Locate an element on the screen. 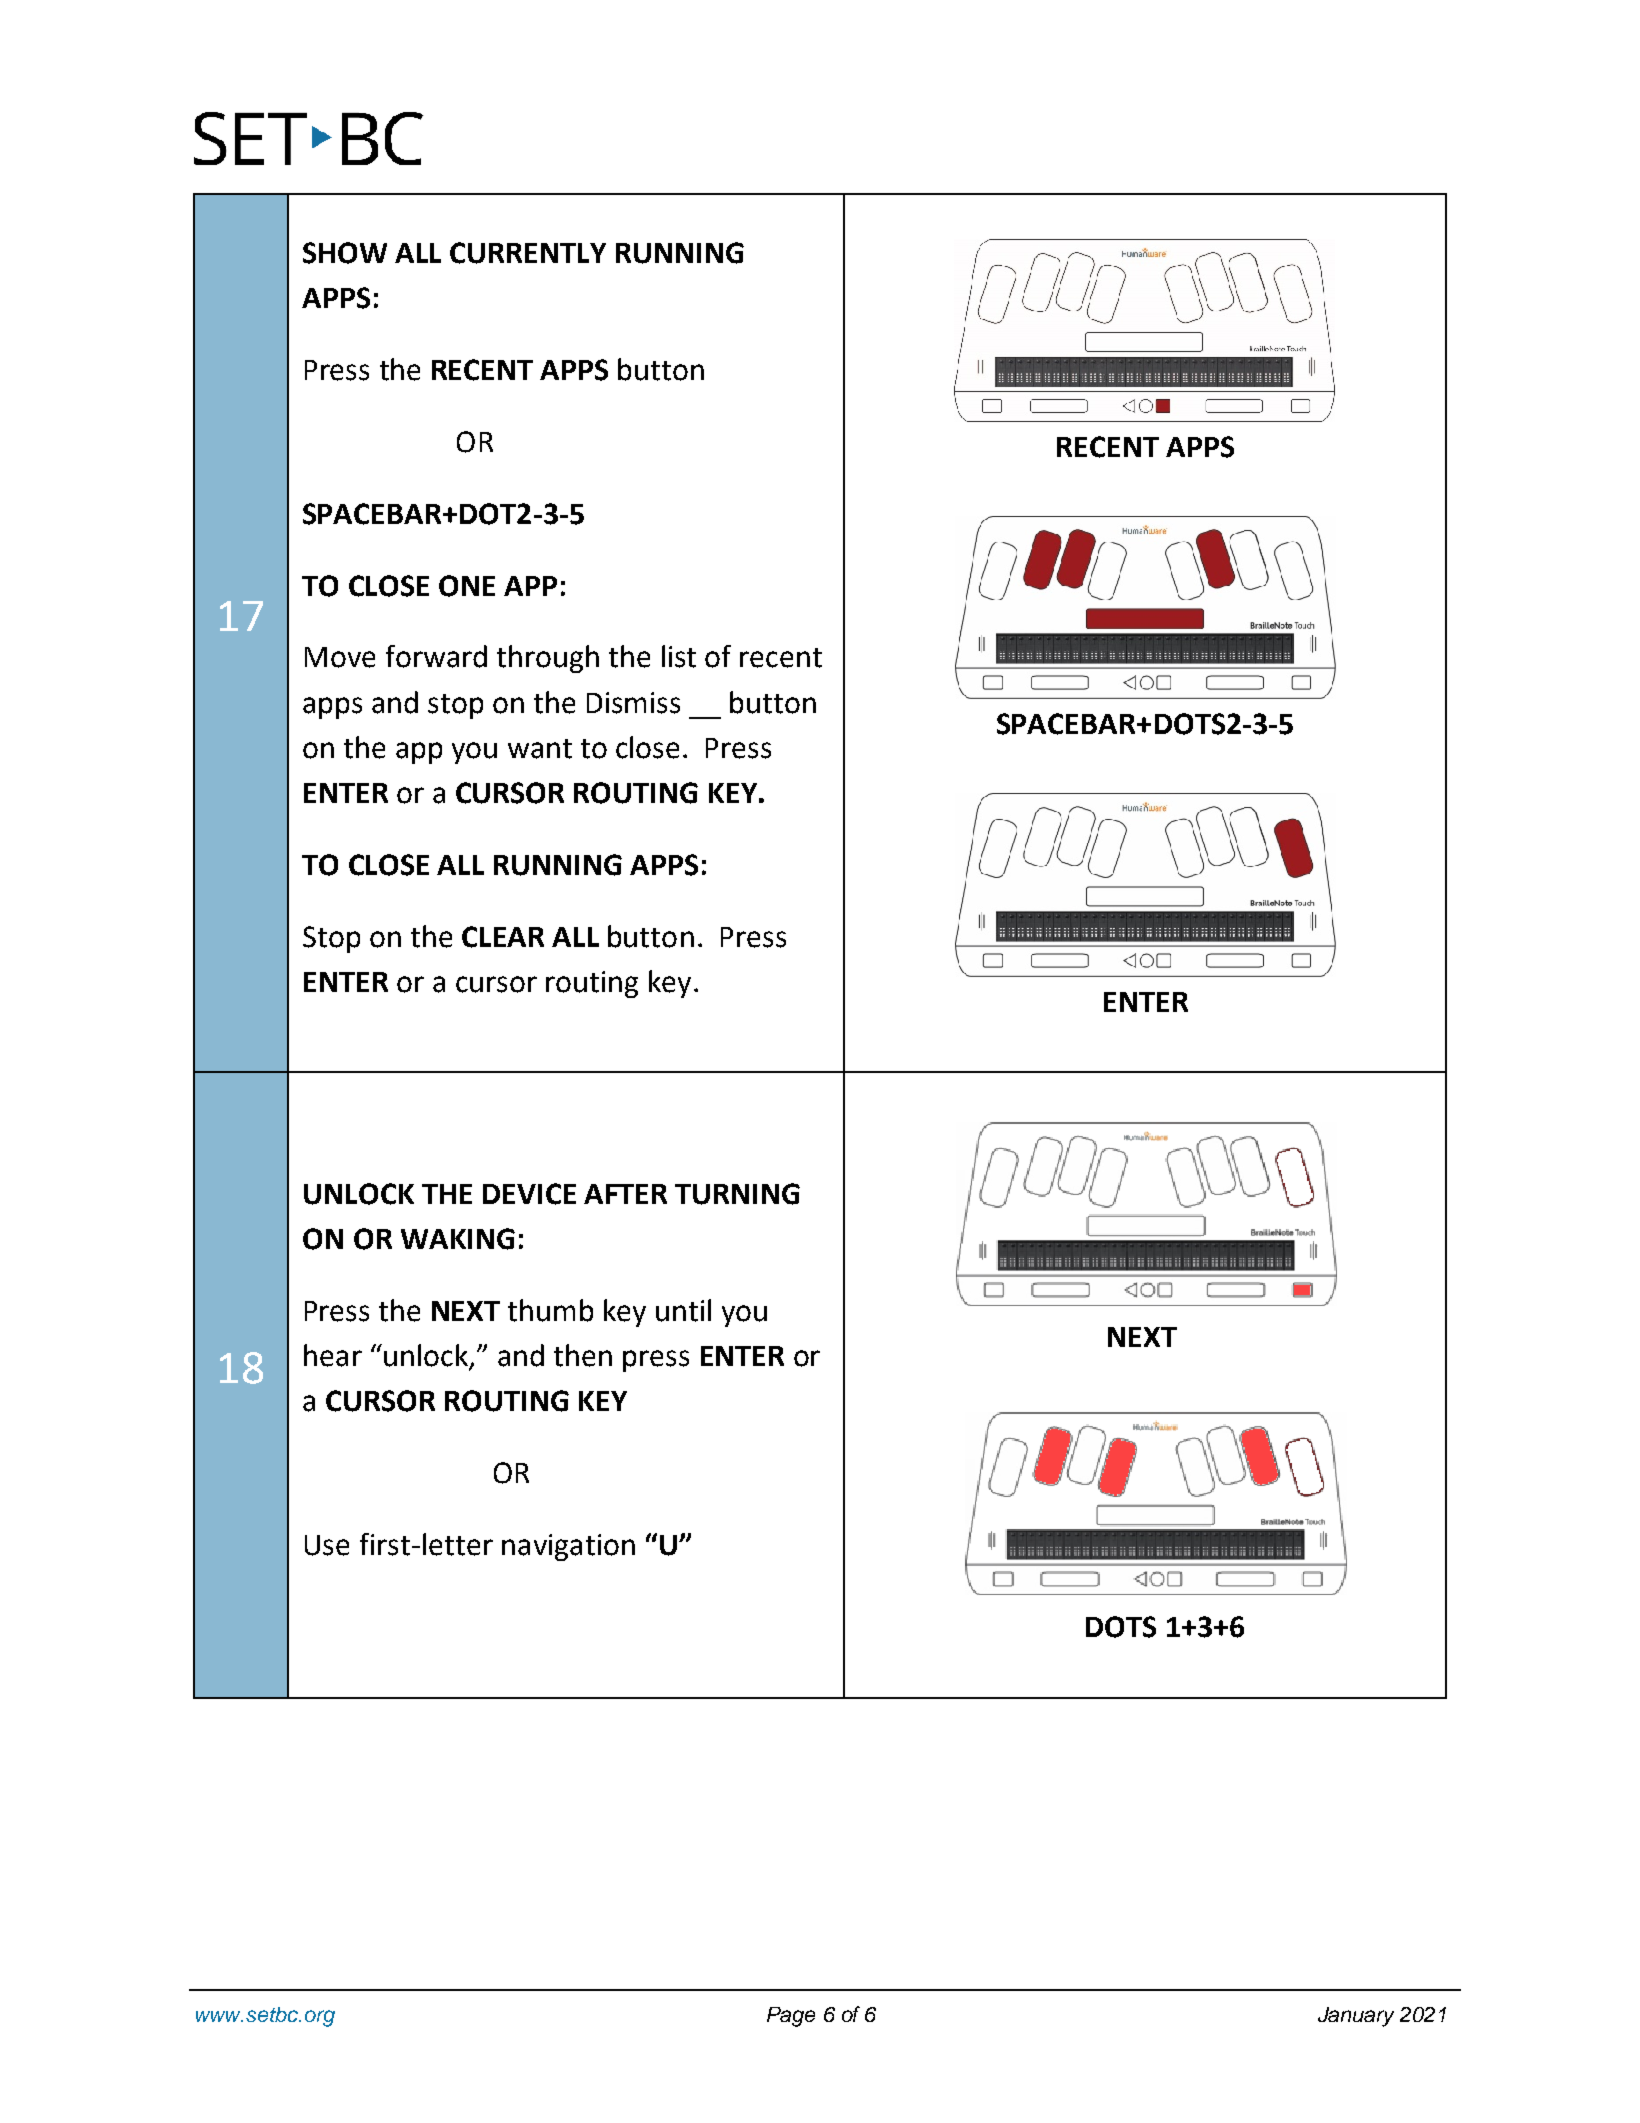  CURRENTLY is located at coordinates (528, 253).
